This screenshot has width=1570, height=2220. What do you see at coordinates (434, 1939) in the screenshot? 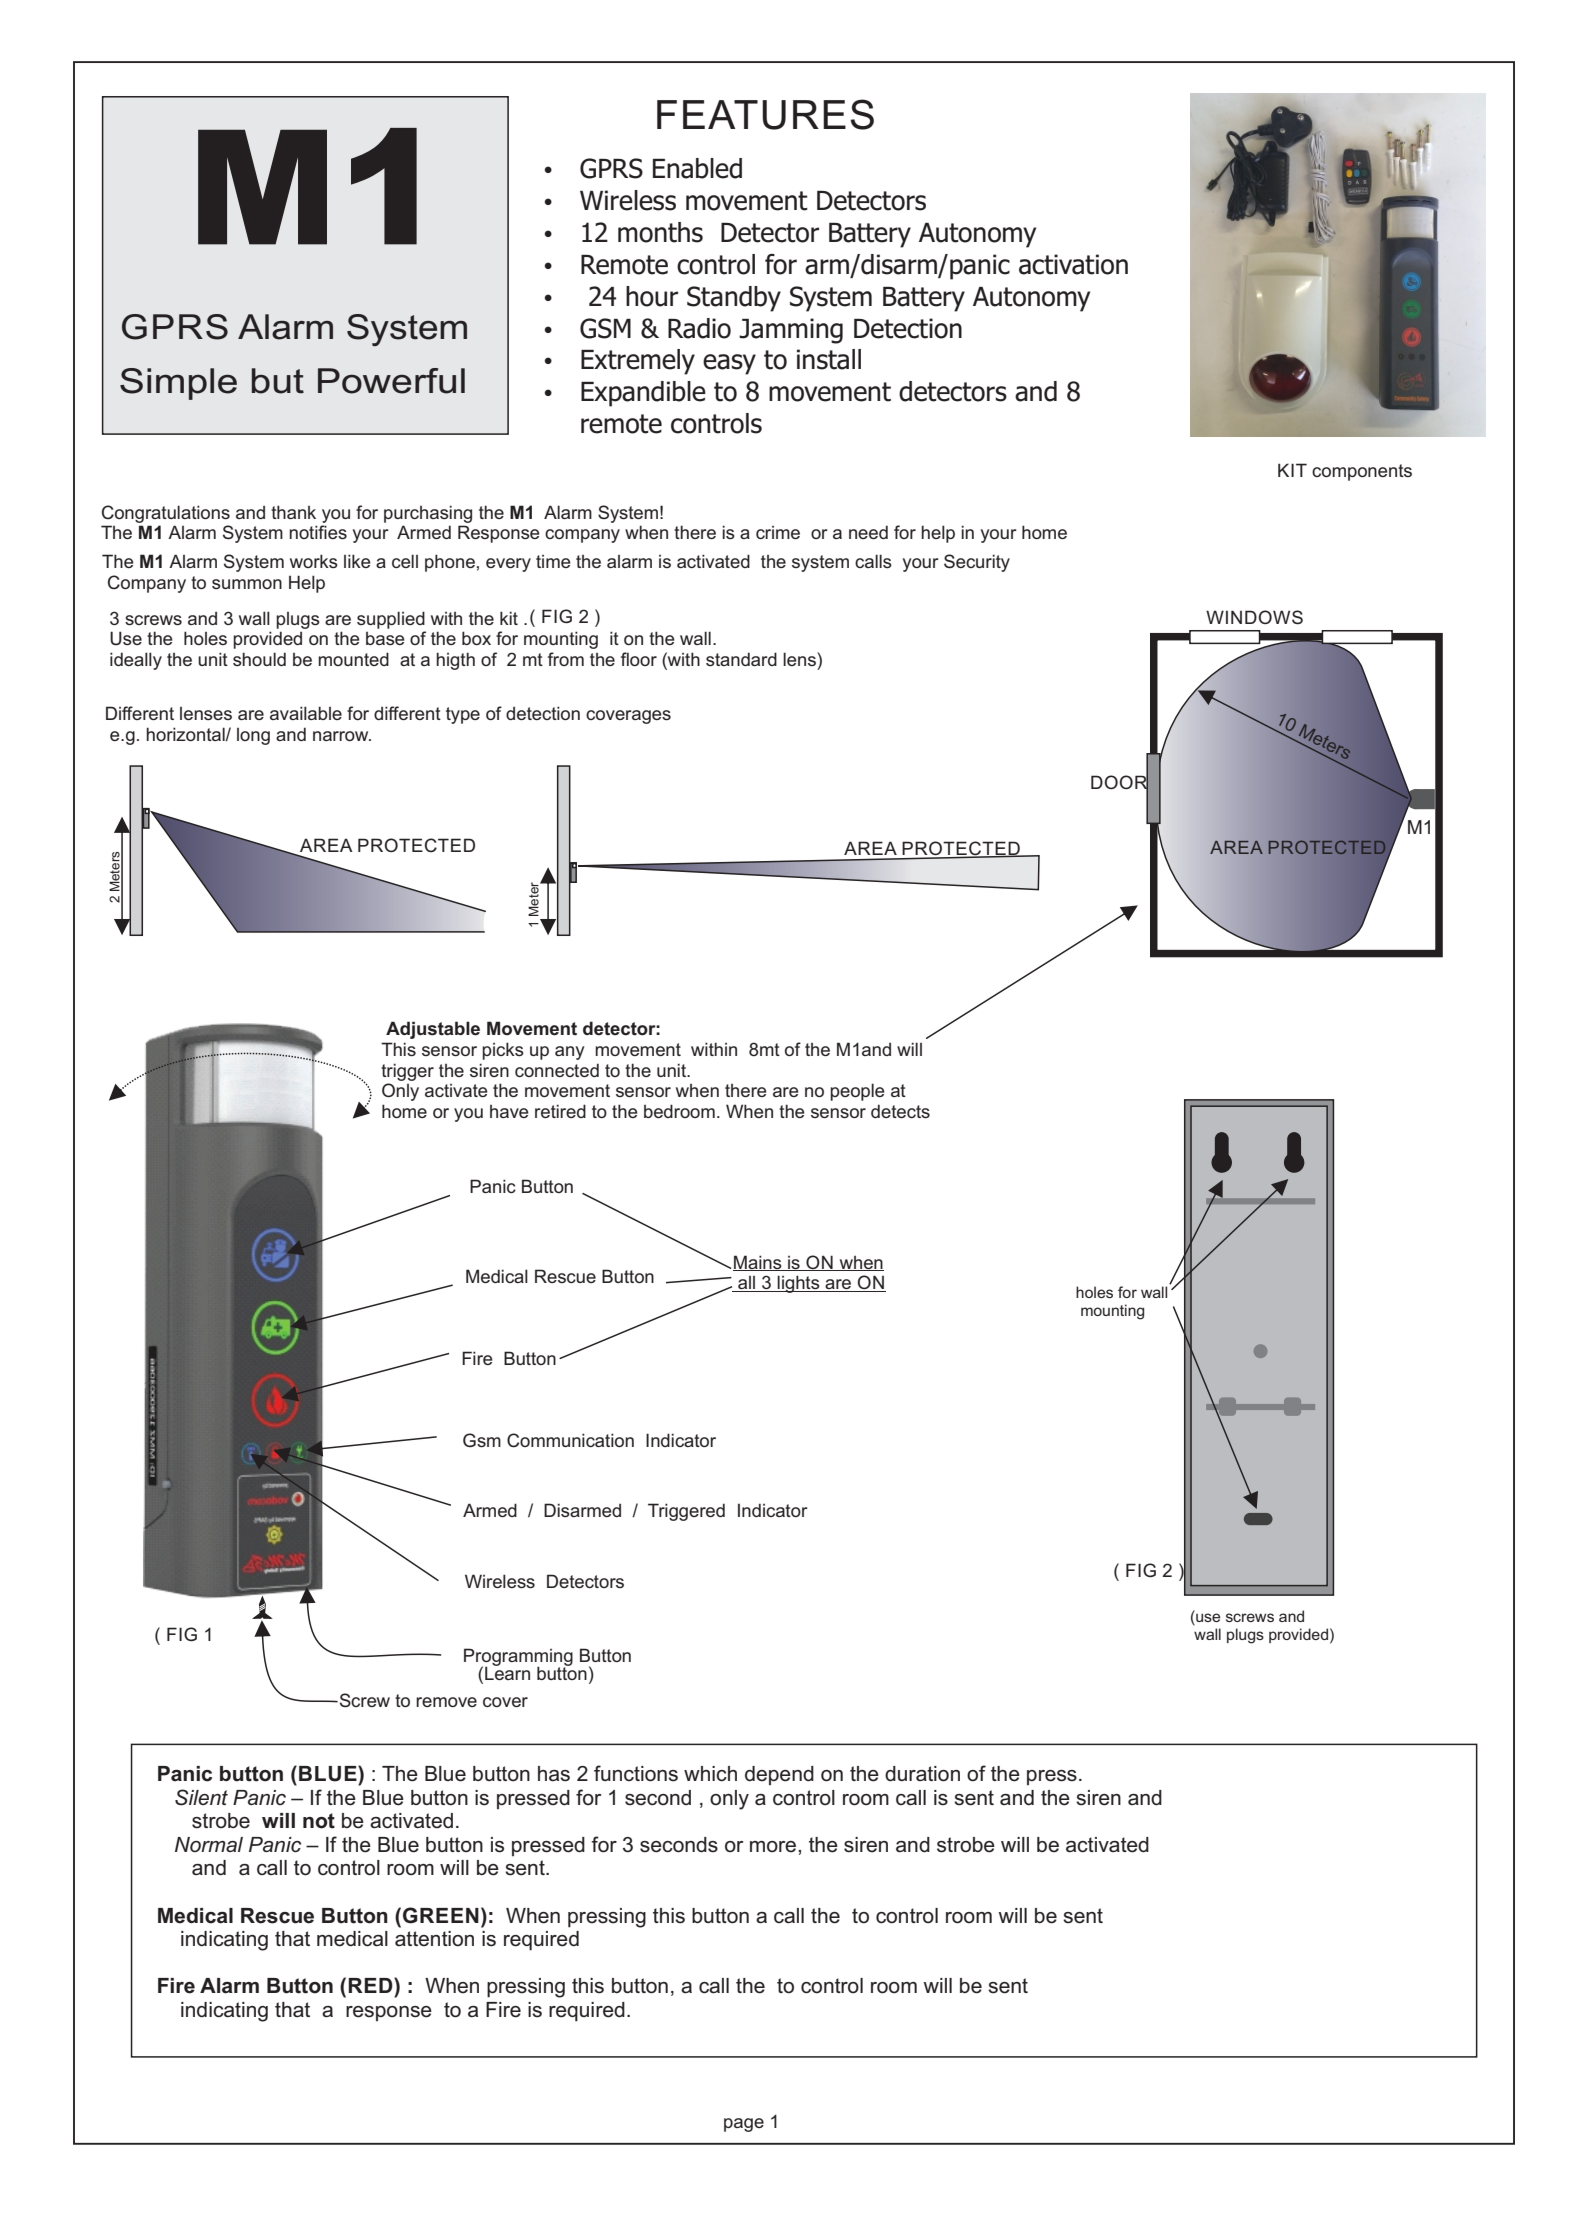
I see `attention` at bounding box center [434, 1939].
